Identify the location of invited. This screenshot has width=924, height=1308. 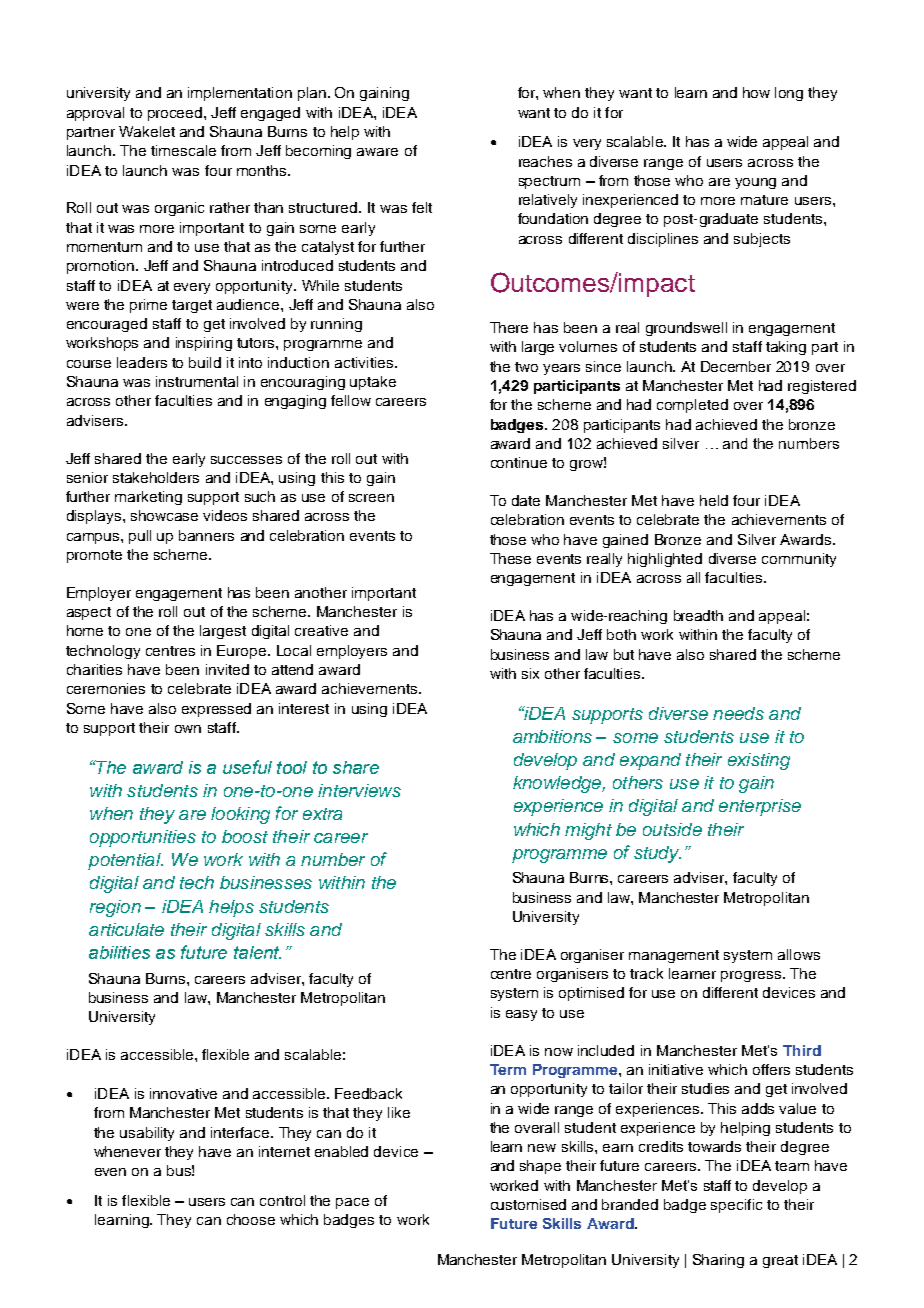
(227, 669).
